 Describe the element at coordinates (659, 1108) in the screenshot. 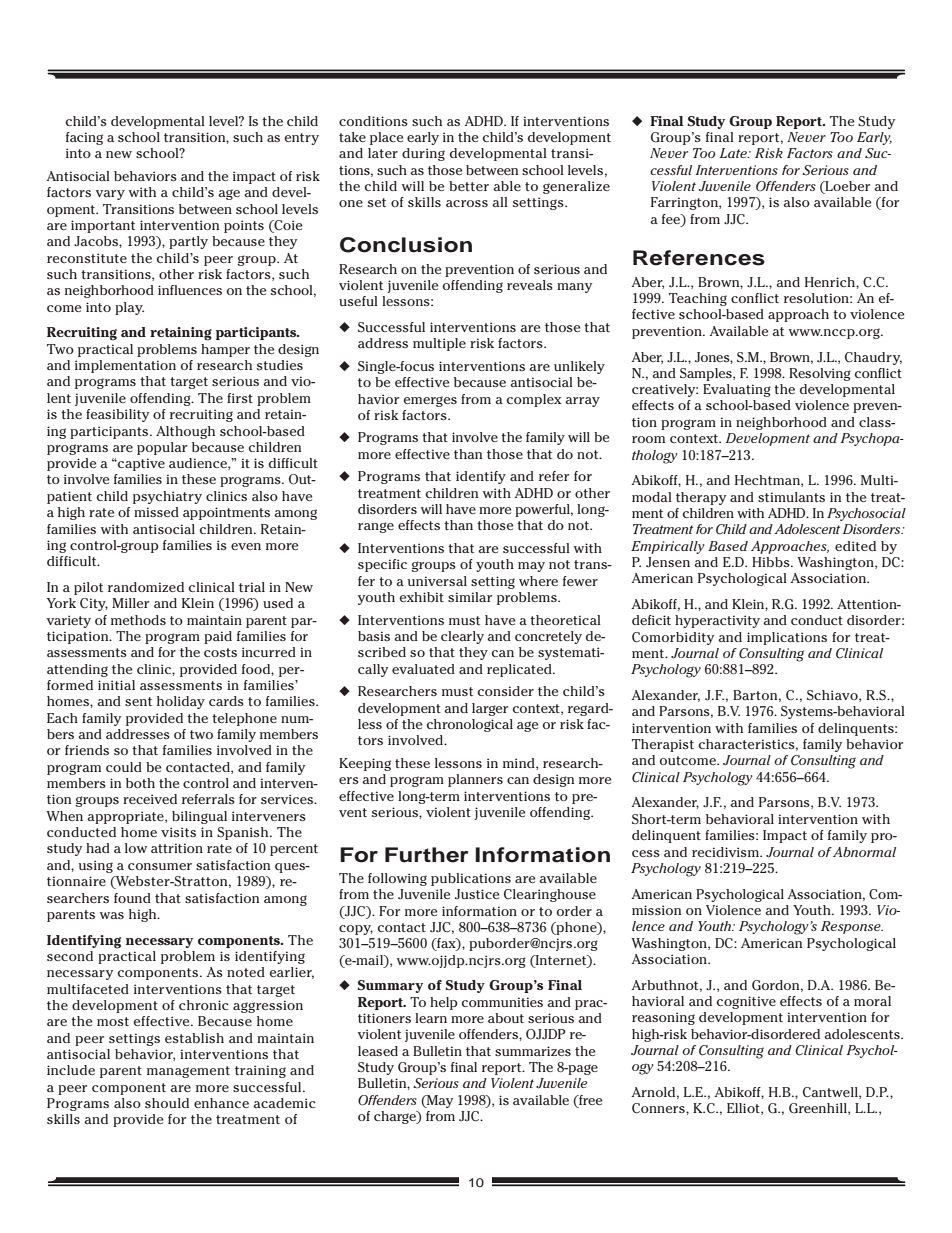

I see `Conners` at that location.
